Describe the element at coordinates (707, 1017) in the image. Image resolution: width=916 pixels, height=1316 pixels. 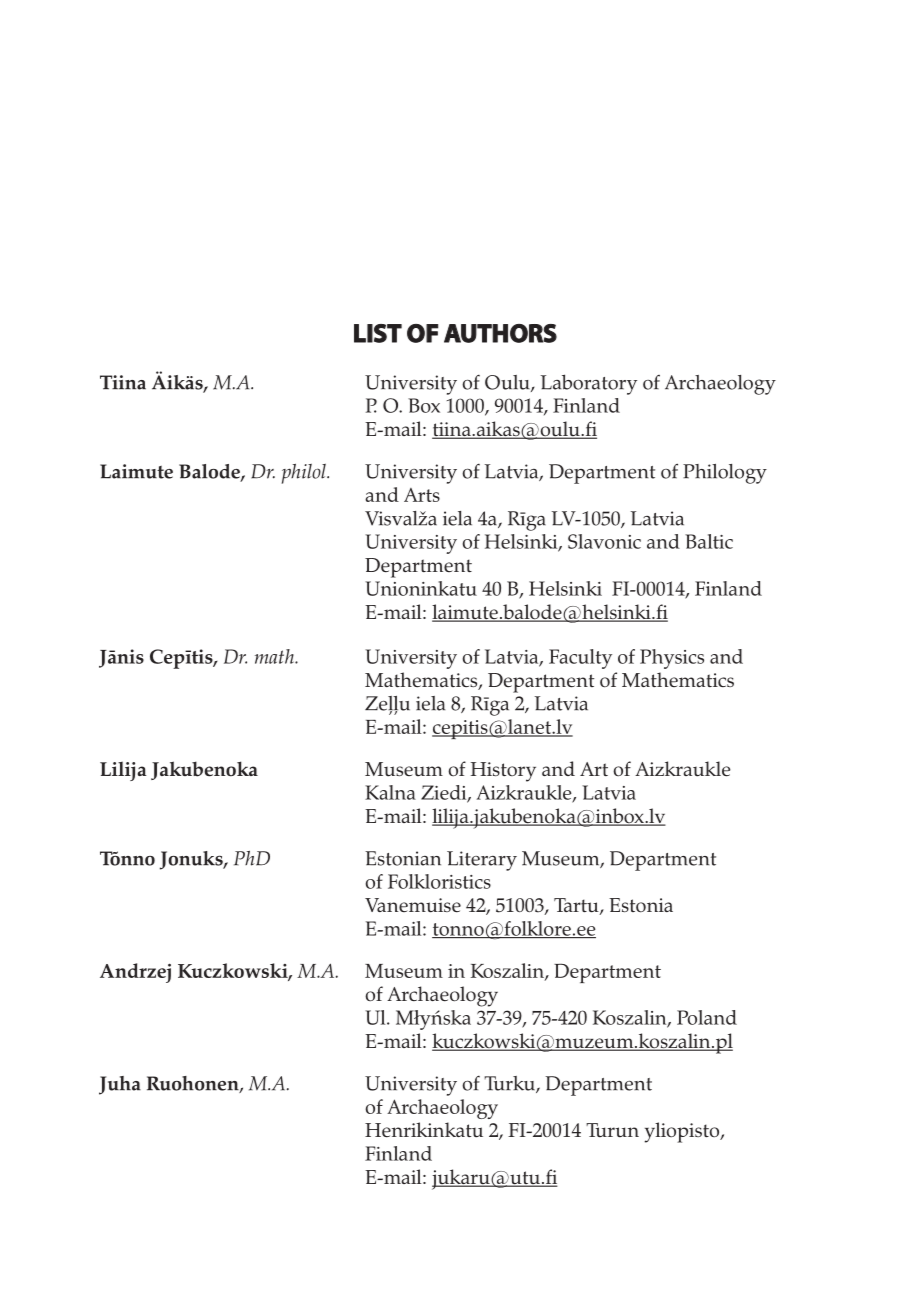
I see `Poland` at that location.
